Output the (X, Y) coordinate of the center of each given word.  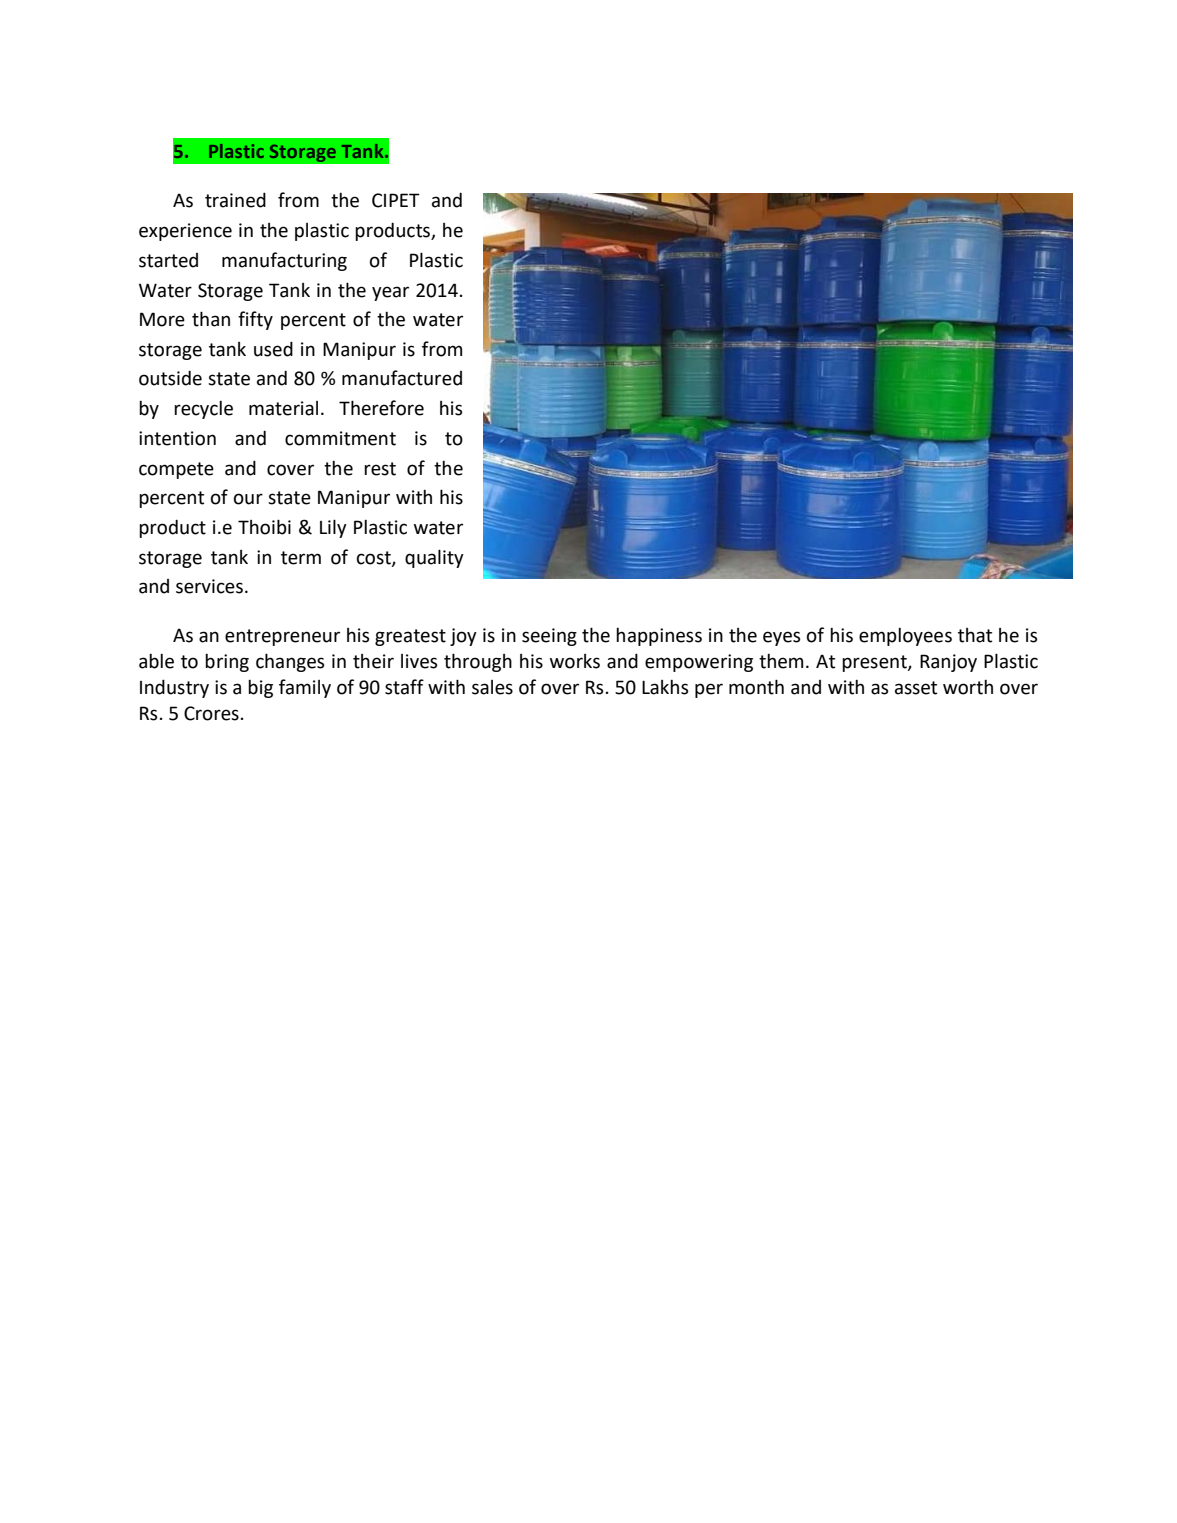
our (248, 499)
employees (905, 637)
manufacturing (284, 261)
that (975, 635)
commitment (340, 438)
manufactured (402, 378)
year (390, 293)
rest (380, 469)
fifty (255, 320)
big (260, 689)
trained (235, 200)
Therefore (381, 408)
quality (434, 558)
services (209, 586)
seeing (549, 637)
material (283, 408)
